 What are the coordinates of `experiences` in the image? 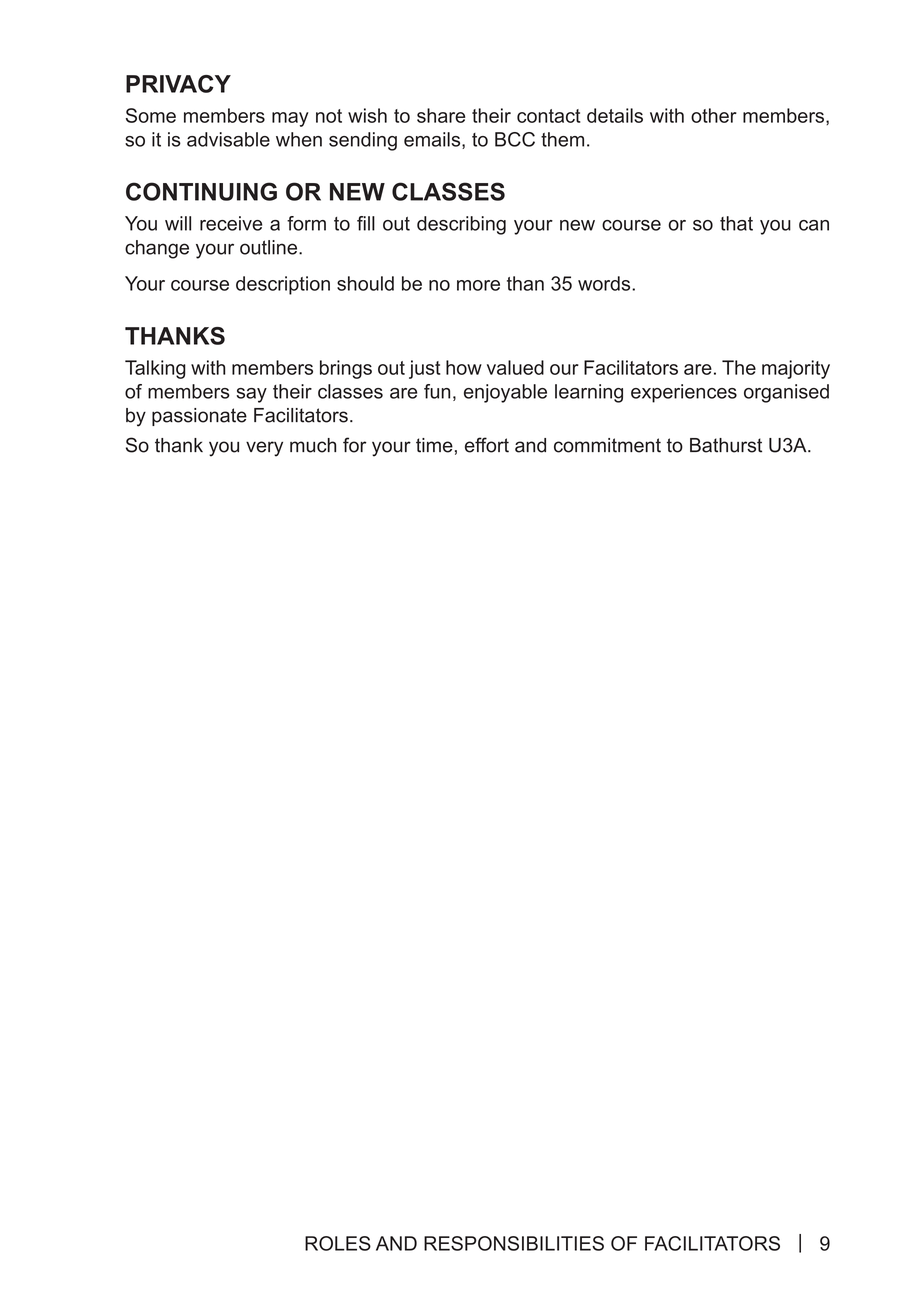 It's located at (684, 393).
